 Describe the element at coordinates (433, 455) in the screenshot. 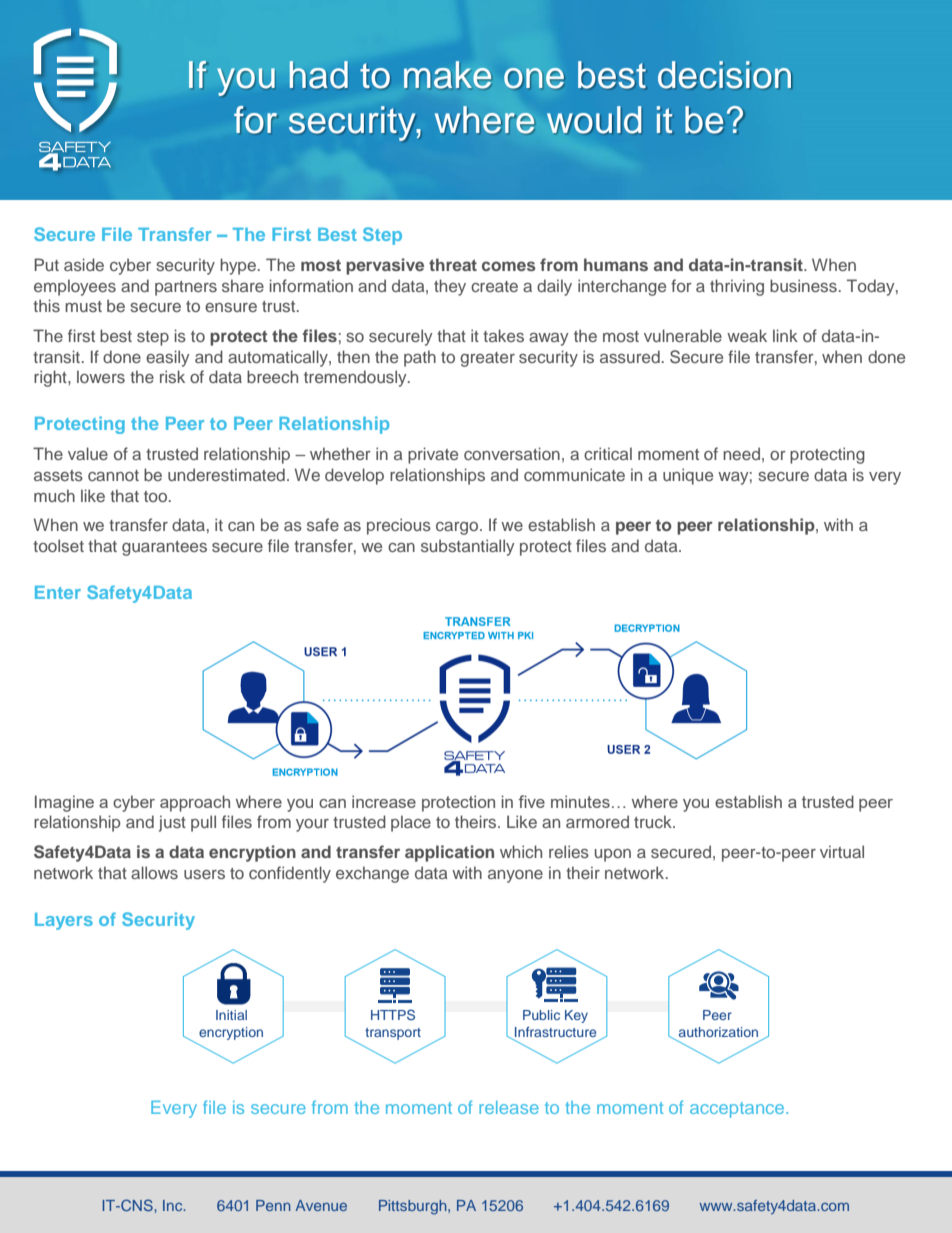

I see `private` at that location.
